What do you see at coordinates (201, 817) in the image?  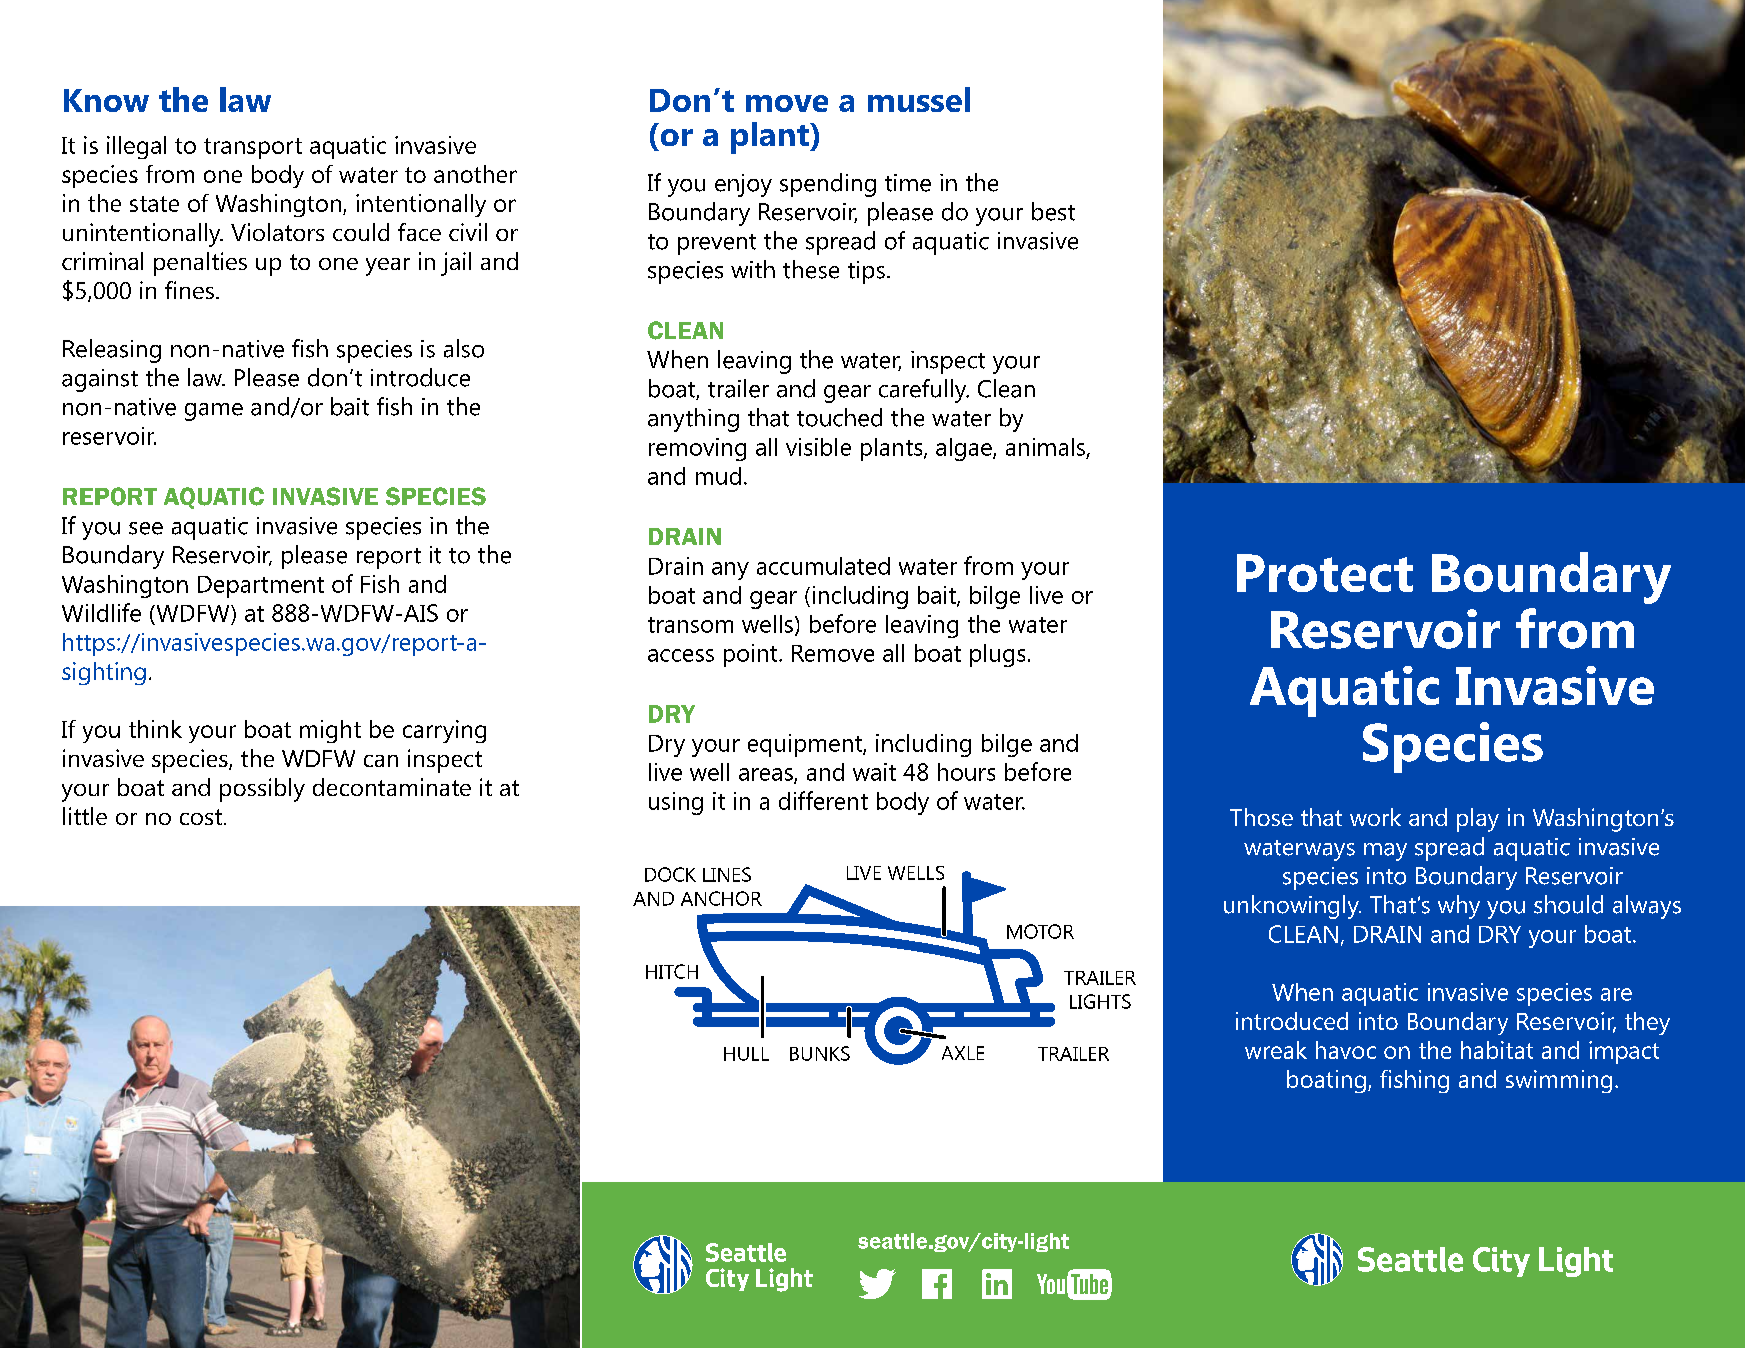 I see `cost` at bounding box center [201, 817].
